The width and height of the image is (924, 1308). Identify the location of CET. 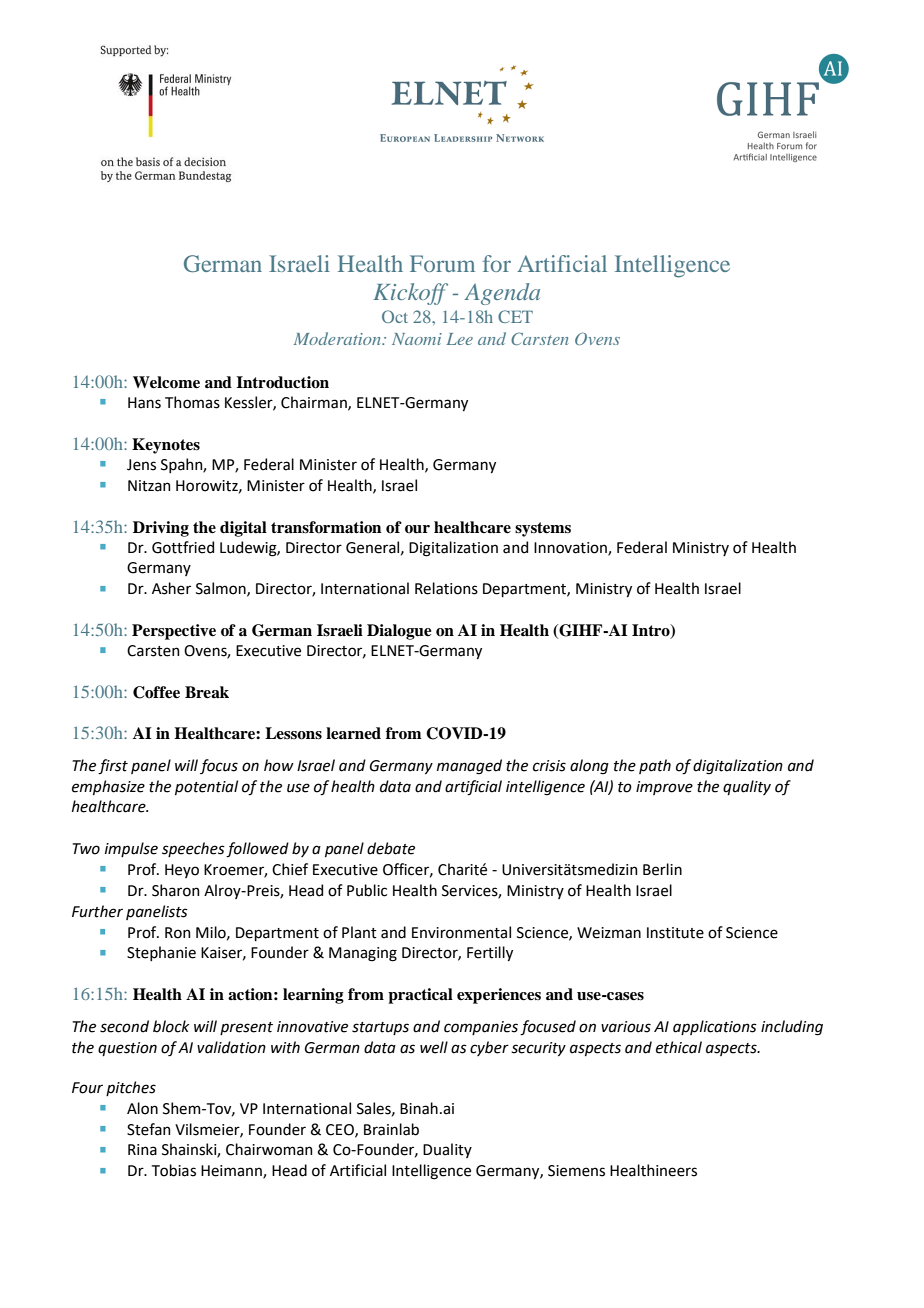
(515, 316).
